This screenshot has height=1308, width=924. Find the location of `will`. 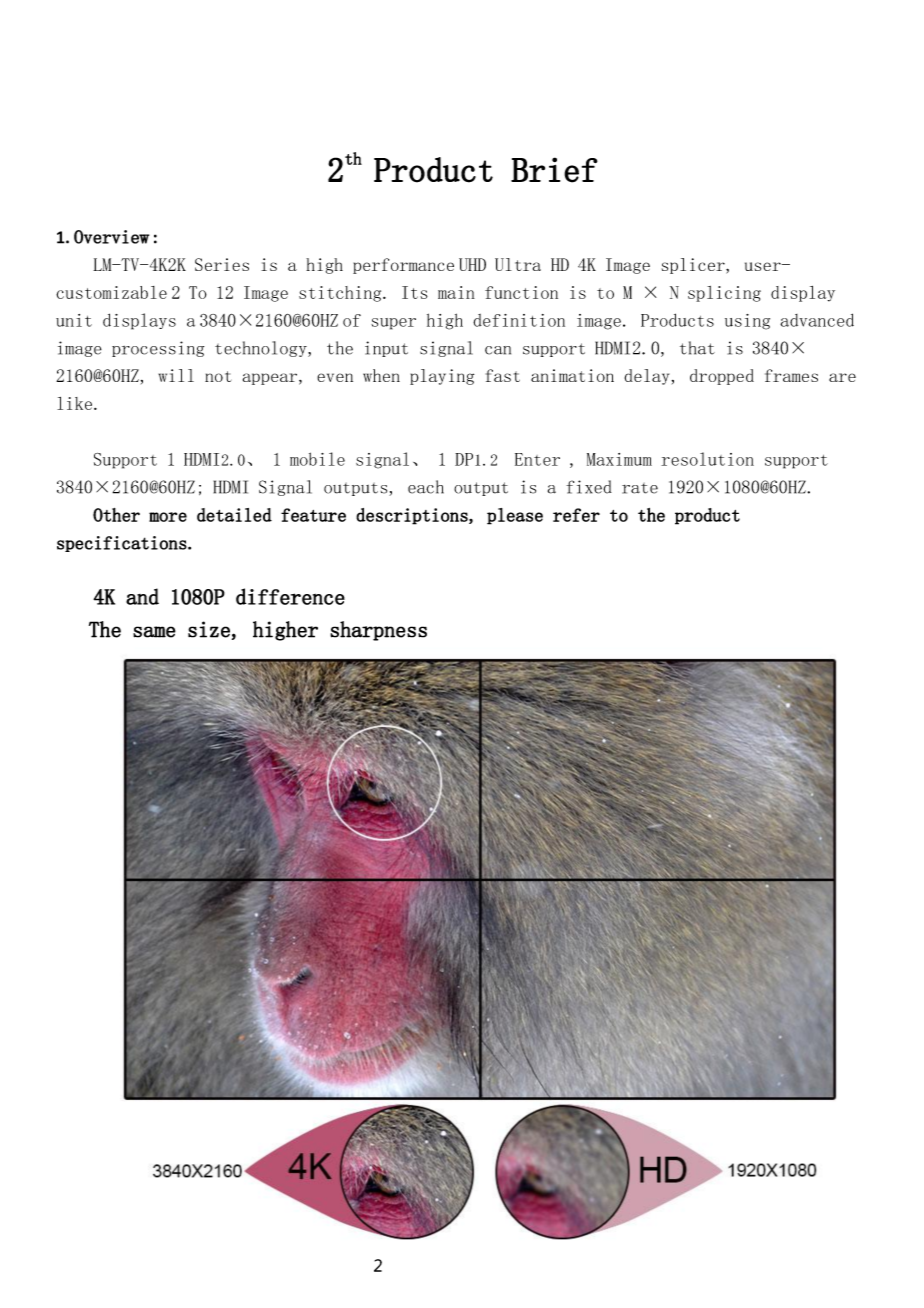

will is located at coordinates (176, 375).
